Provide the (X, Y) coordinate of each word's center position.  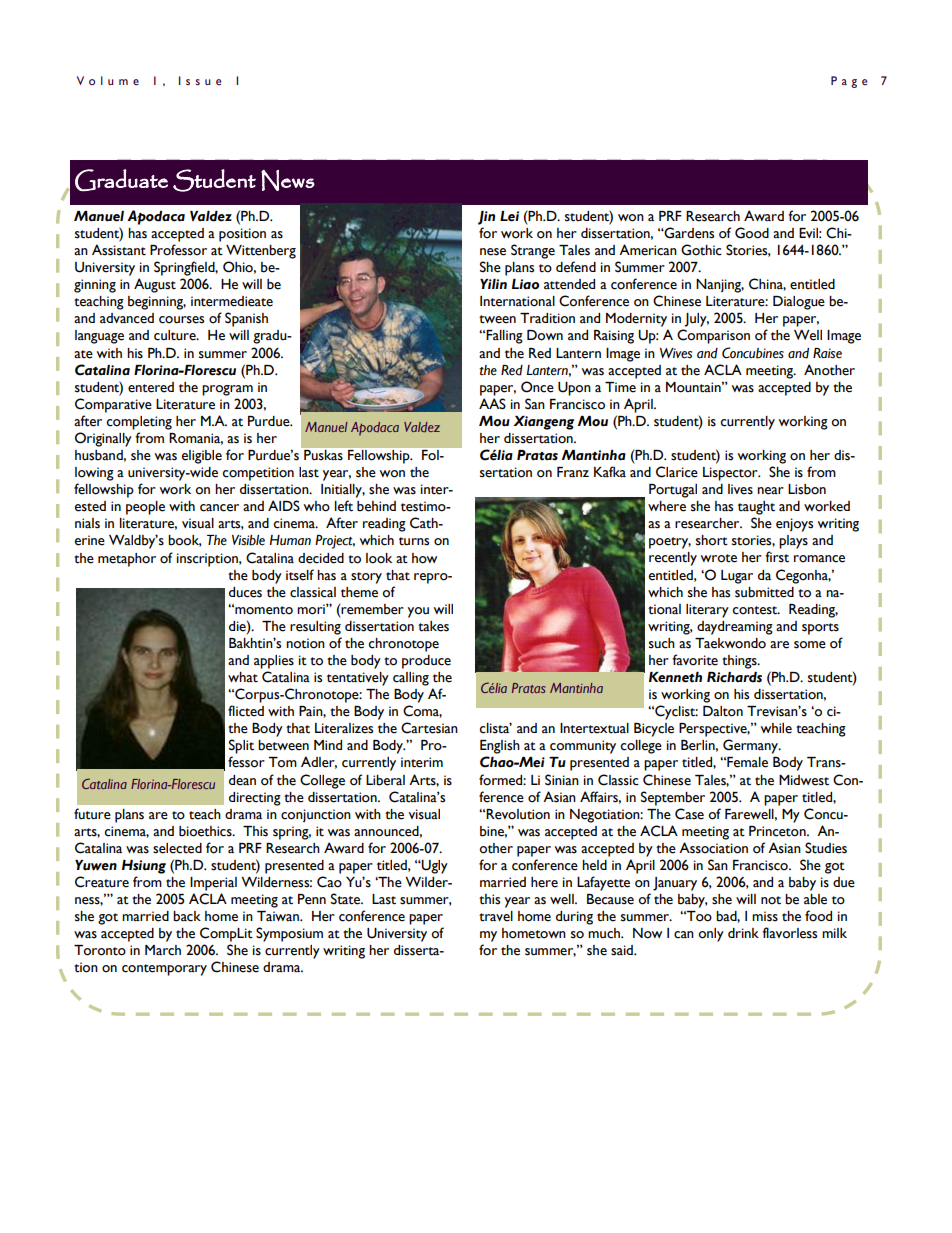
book (185, 541)
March (163, 950)
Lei (509, 216)
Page (849, 82)
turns (414, 541)
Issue (200, 80)
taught (756, 508)
